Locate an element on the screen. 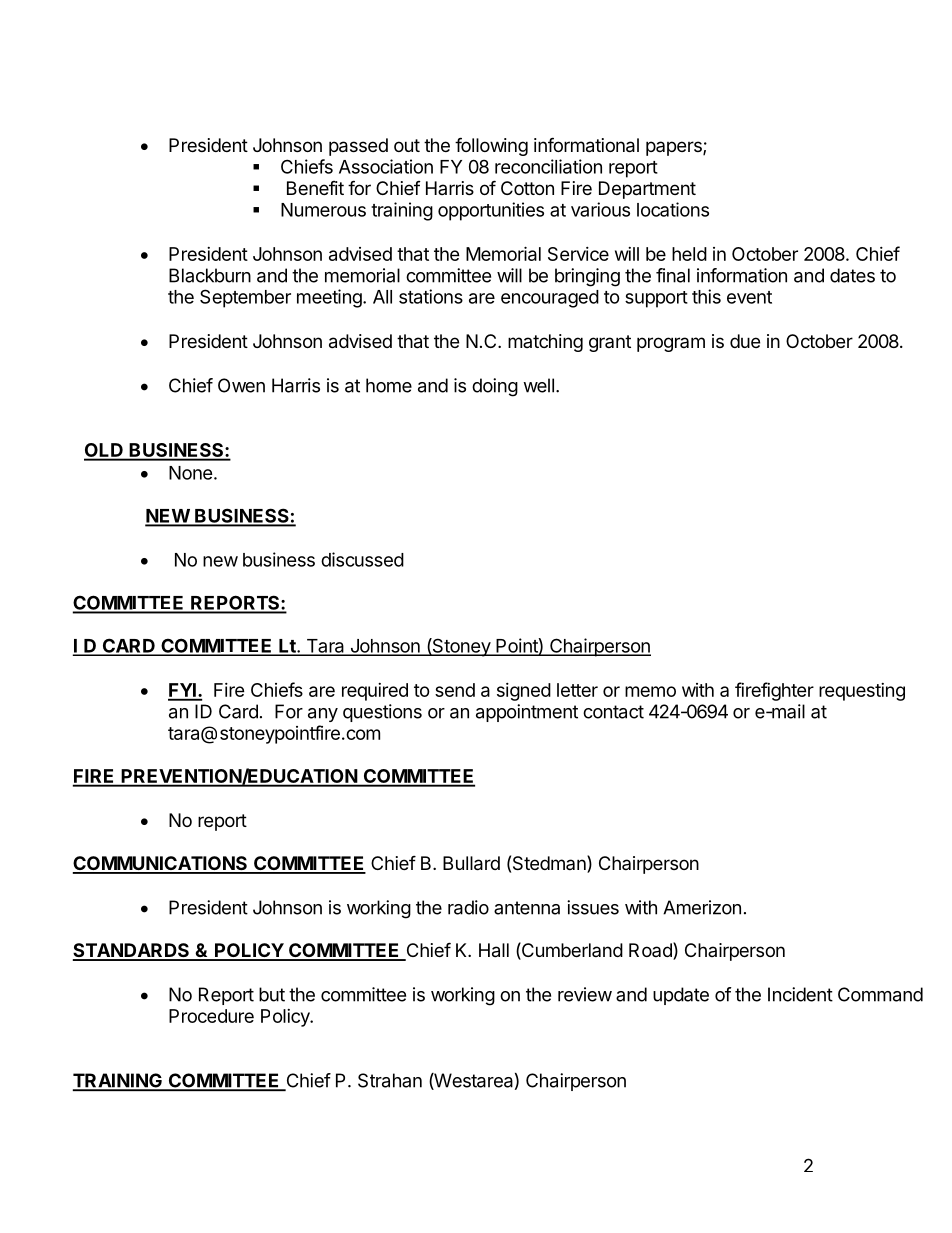  Hall is located at coordinates (494, 950).
